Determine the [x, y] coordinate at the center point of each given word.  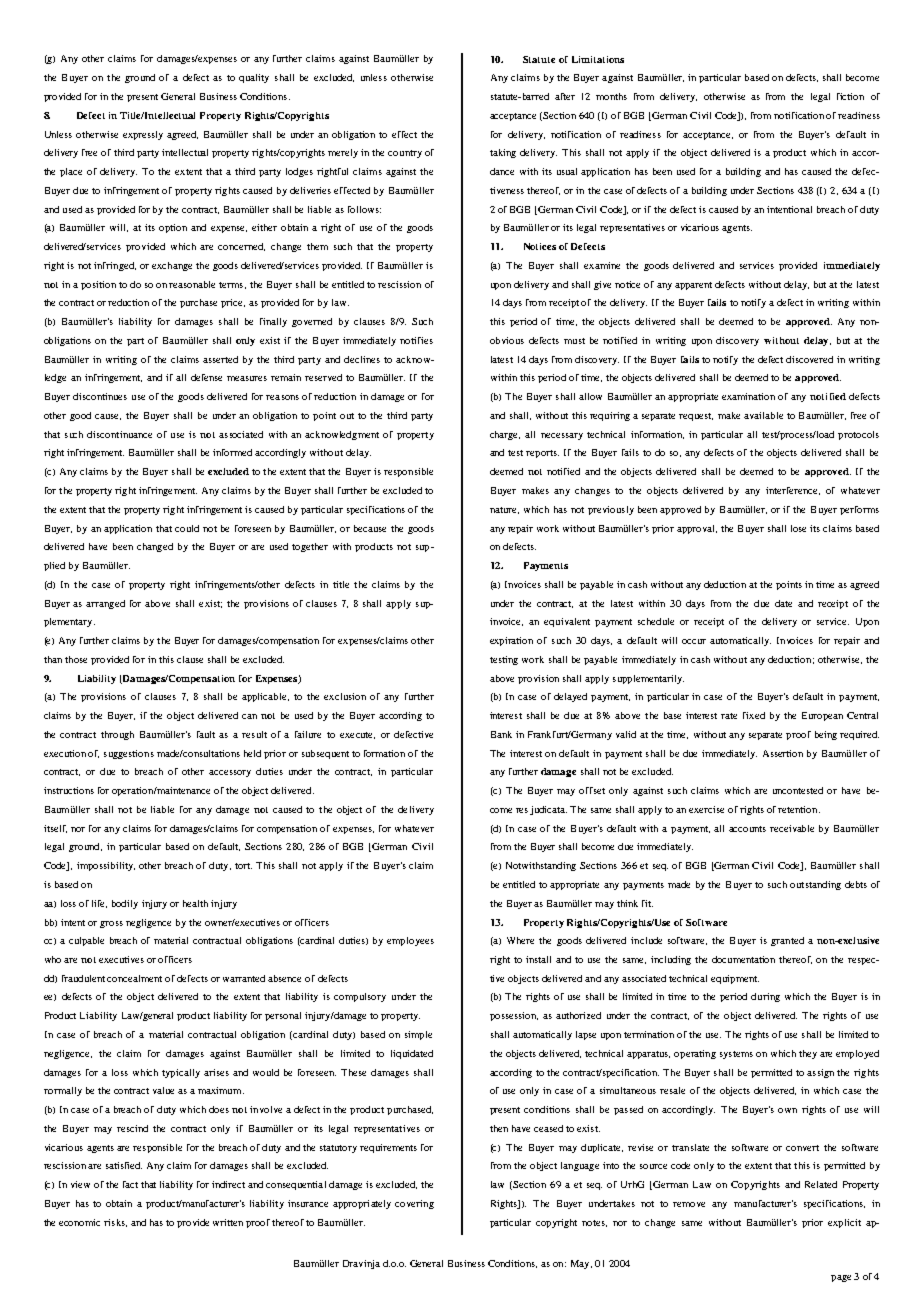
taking [503, 153]
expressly [143, 135]
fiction [850, 96]
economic [79, 1222]
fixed [754, 715]
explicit [844, 1223]
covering [414, 1204]
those [76, 659]
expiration [511, 641]
